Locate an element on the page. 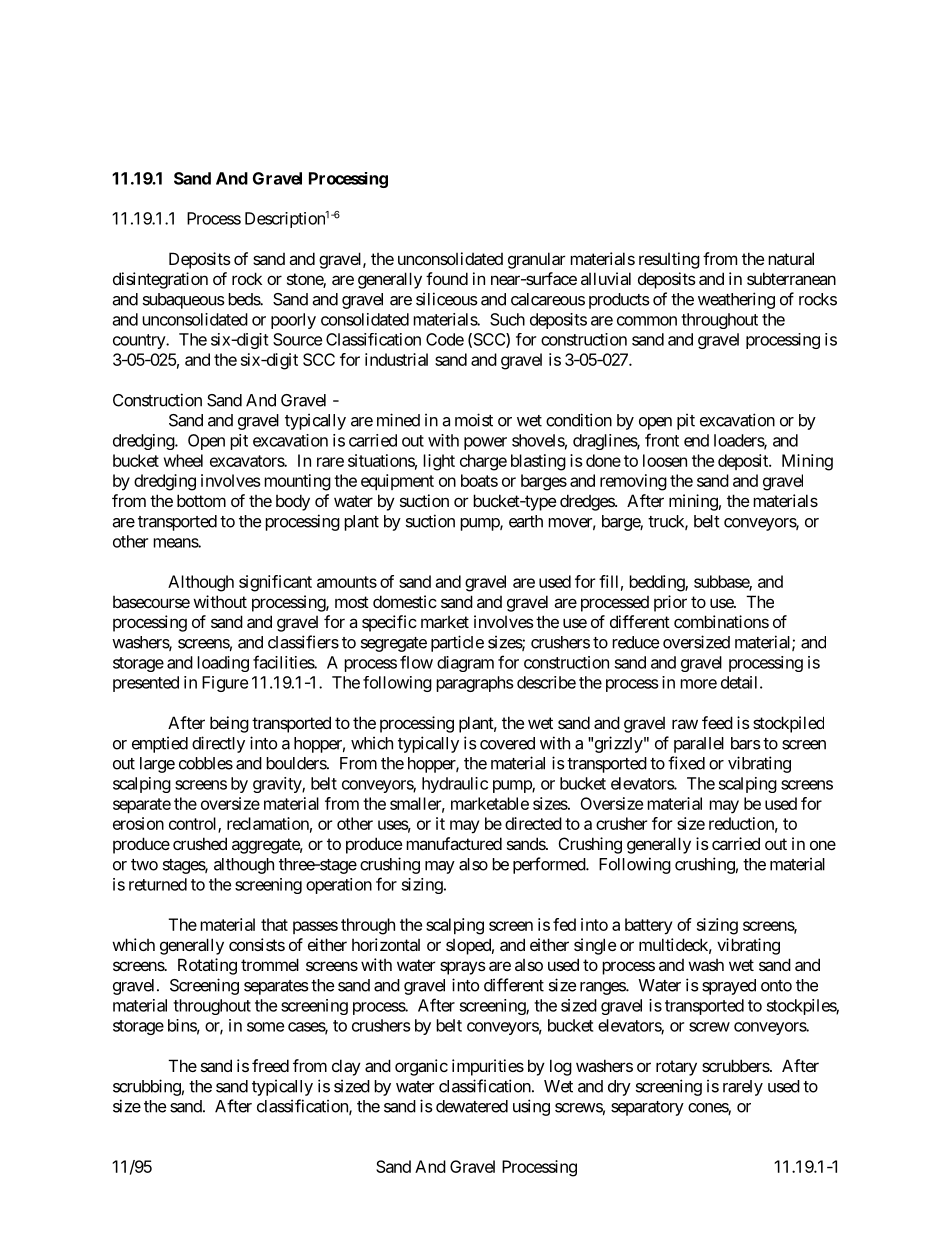 The width and height of the page is (952, 1233). impurities is located at coordinates (488, 1067).
